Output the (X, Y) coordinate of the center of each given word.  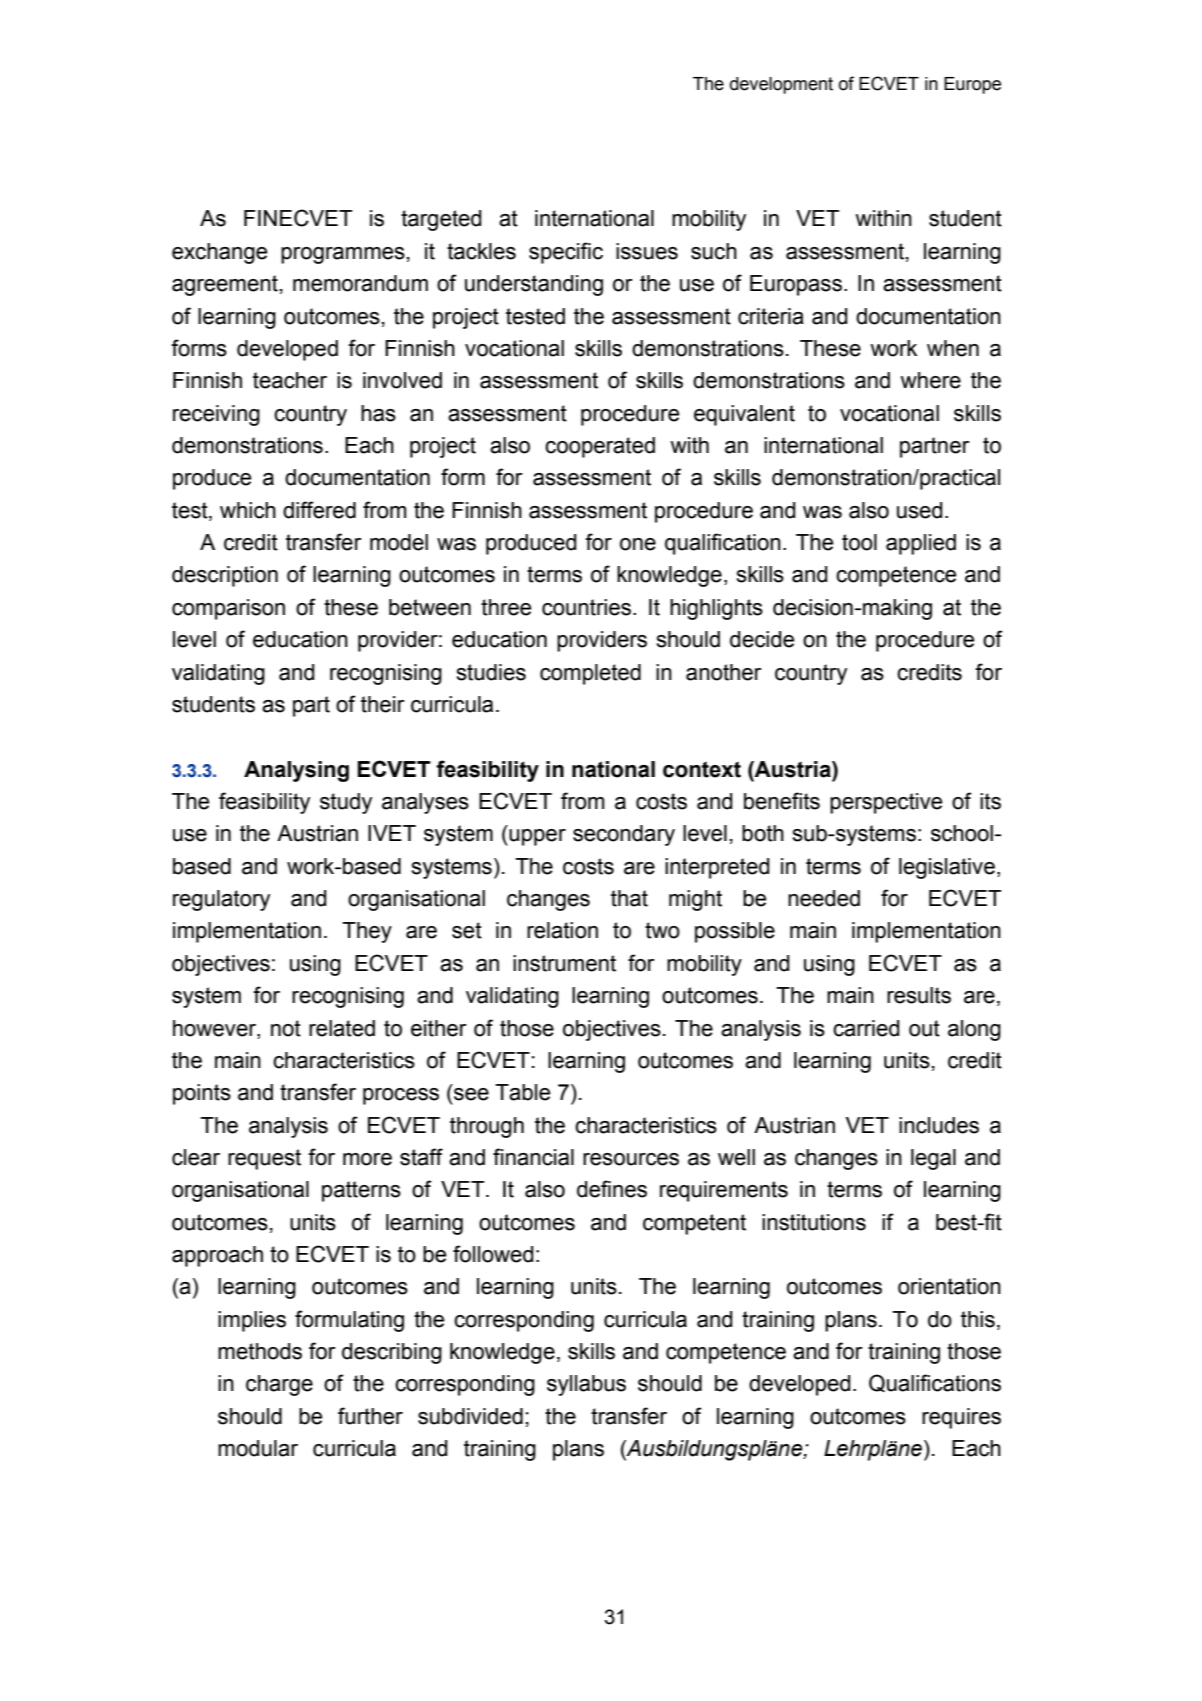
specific (566, 253)
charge (279, 1385)
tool (859, 542)
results (919, 995)
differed (319, 510)
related (342, 1028)
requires (961, 1418)
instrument (564, 963)
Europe (972, 85)
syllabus (586, 1385)
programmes (343, 255)
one (638, 544)
